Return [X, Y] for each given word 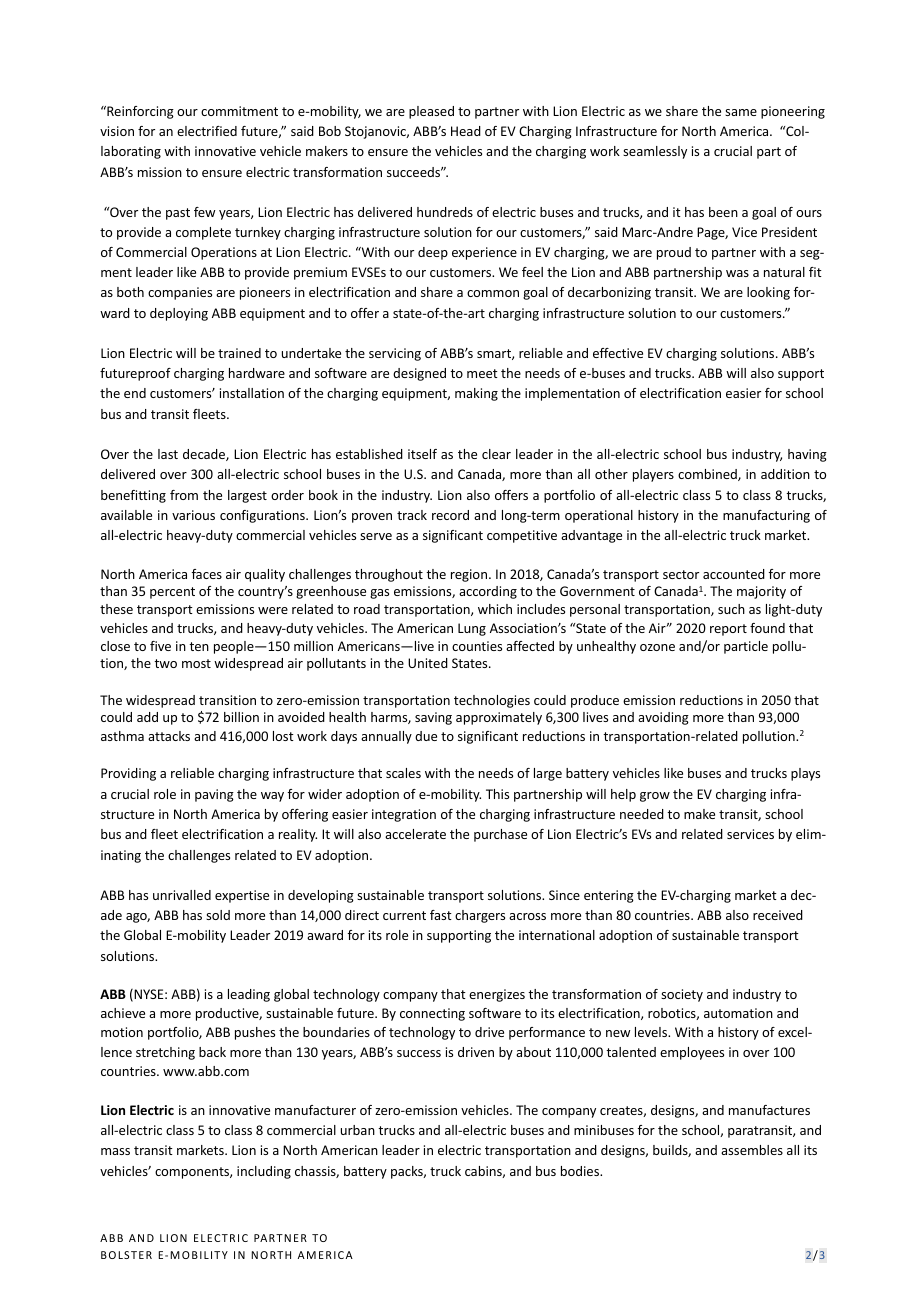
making [476, 394]
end [135, 393]
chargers [480, 916]
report [728, 630]
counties [477, 646]
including [264, 1172]
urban [358, 1130]
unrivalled [182, 895]
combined [708, 475]
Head [466, 131]
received [778, 915]
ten [199, 646]
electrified [207, 131]
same [741, 112]
